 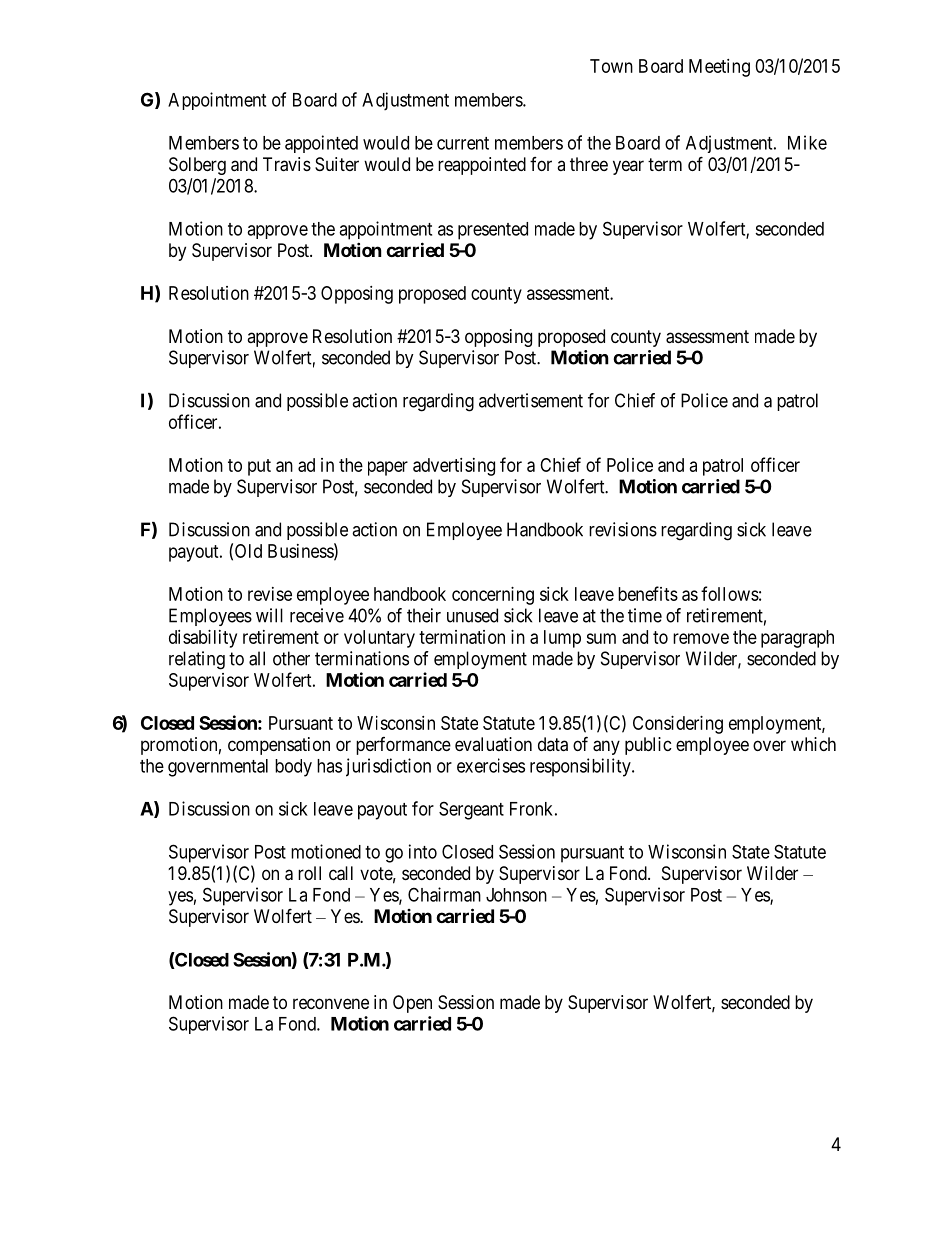 What do you see at coordinates (493, 744) in the screenshot?
I see `evaluation` at bounding box center [493, 744].
